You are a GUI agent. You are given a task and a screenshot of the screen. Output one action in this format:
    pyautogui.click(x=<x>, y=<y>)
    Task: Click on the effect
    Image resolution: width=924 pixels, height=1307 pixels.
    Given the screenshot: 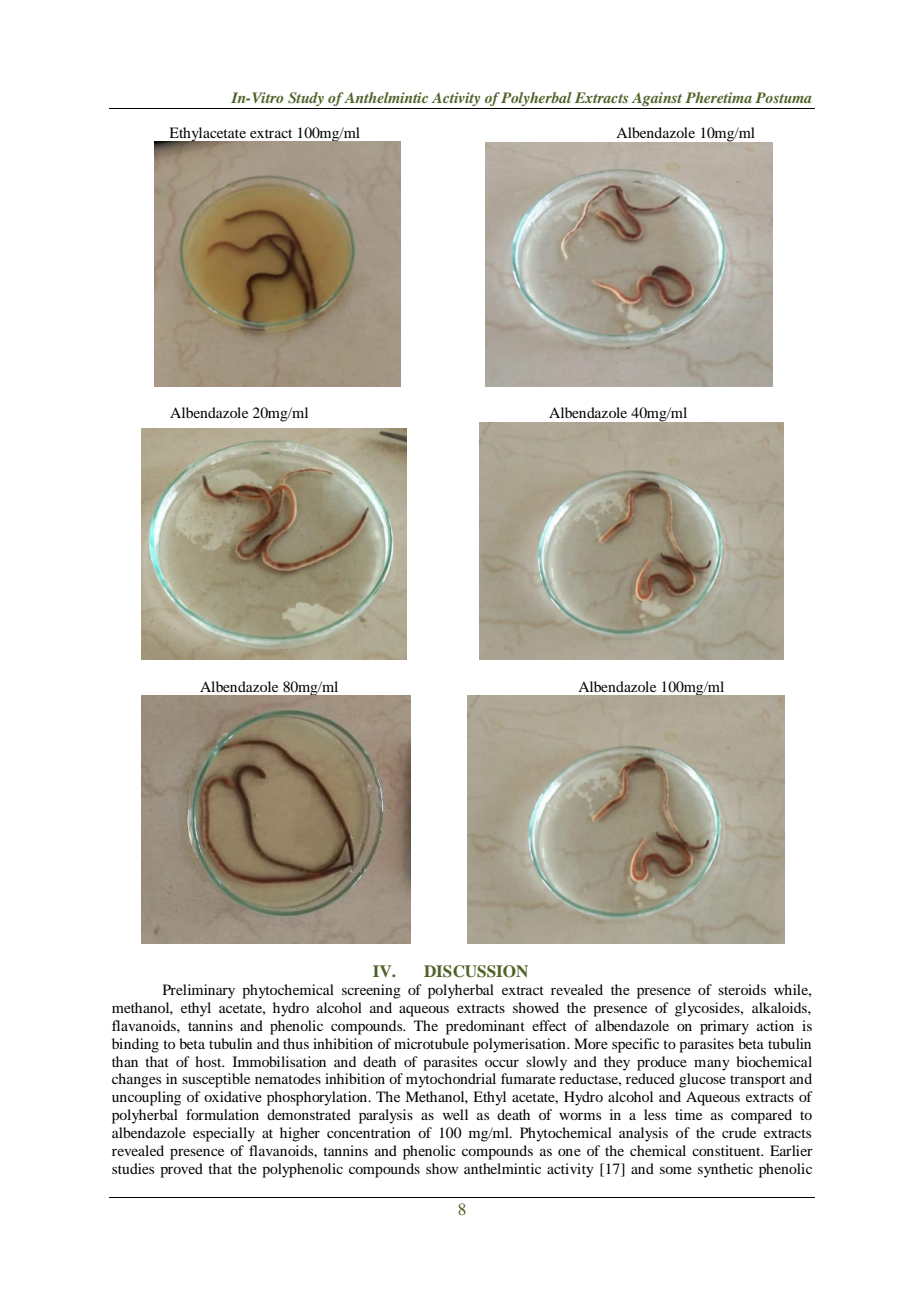 What is the action you would take?
    pyautogui.click(x=549, y=1025)
